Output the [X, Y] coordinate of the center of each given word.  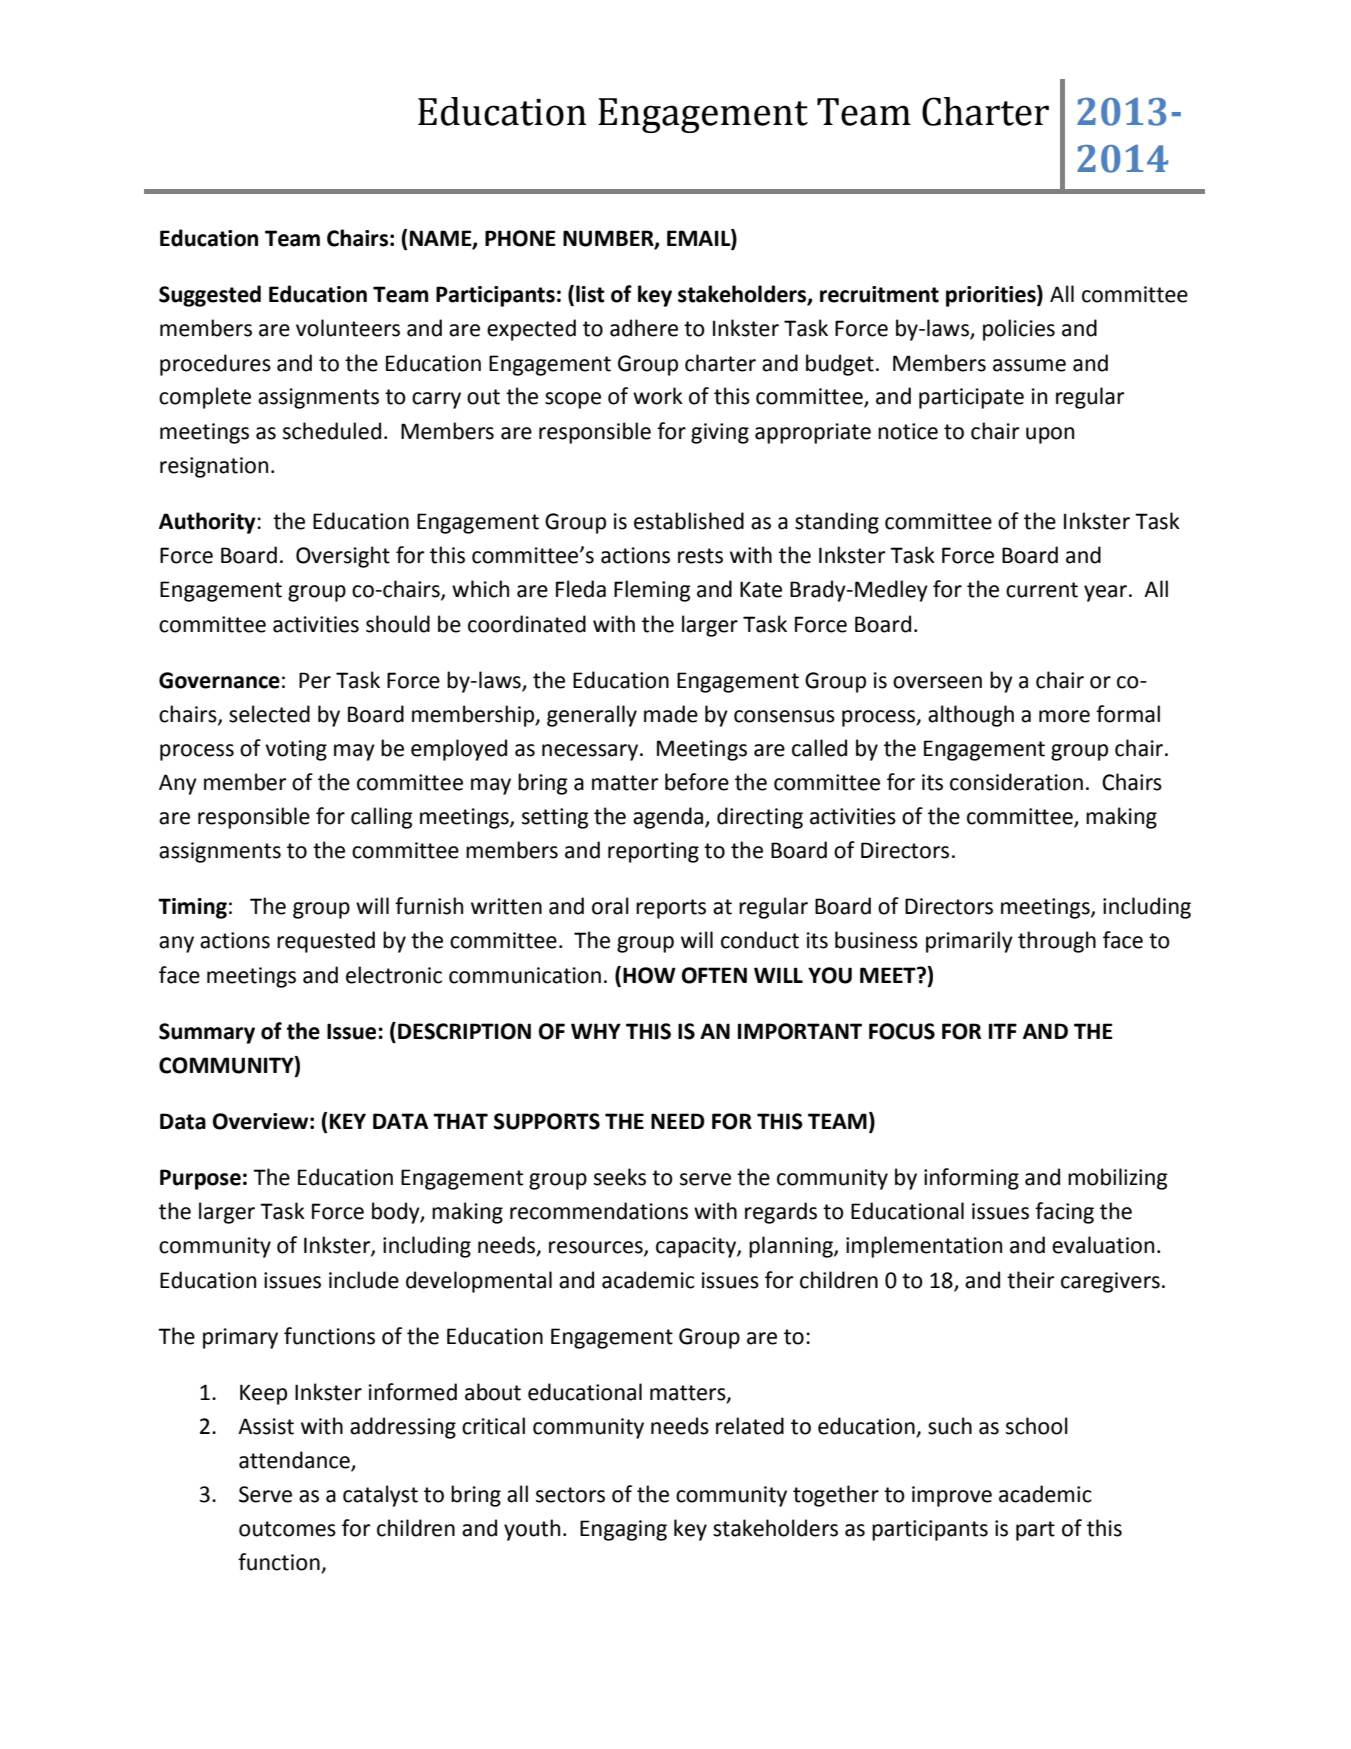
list [590, 294]
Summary [207, 1033]
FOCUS [902, 1031]
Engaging [623, 1530]
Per [315, 680]
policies [1019, 330]
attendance [295, 1461]
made [671, 714]
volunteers [348, 328]
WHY [596, 1031]
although [971, 716]
